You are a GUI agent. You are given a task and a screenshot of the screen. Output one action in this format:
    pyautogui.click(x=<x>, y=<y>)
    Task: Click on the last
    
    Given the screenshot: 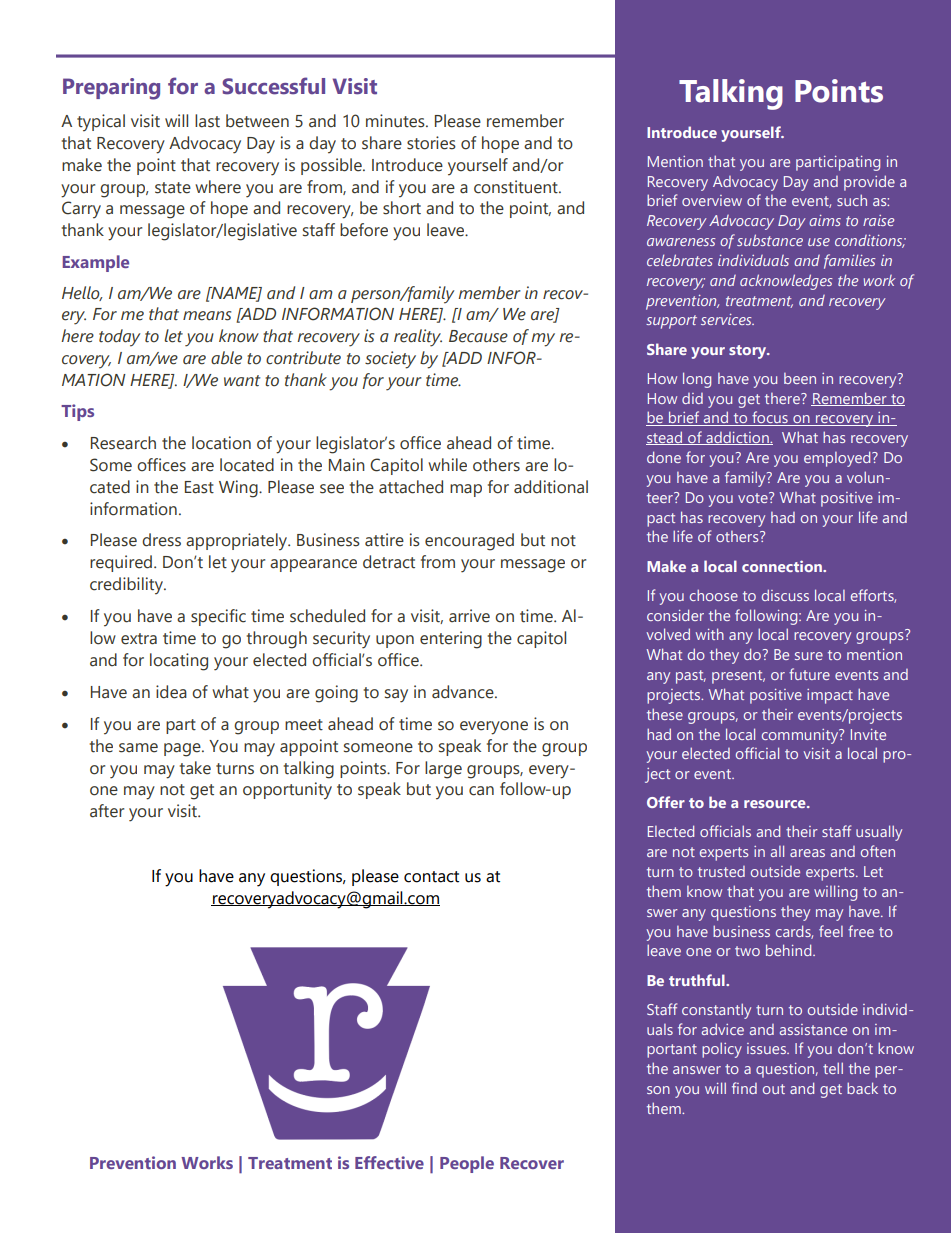 What is the action you would take?
    pyautogui.click(x=207, y=121)
